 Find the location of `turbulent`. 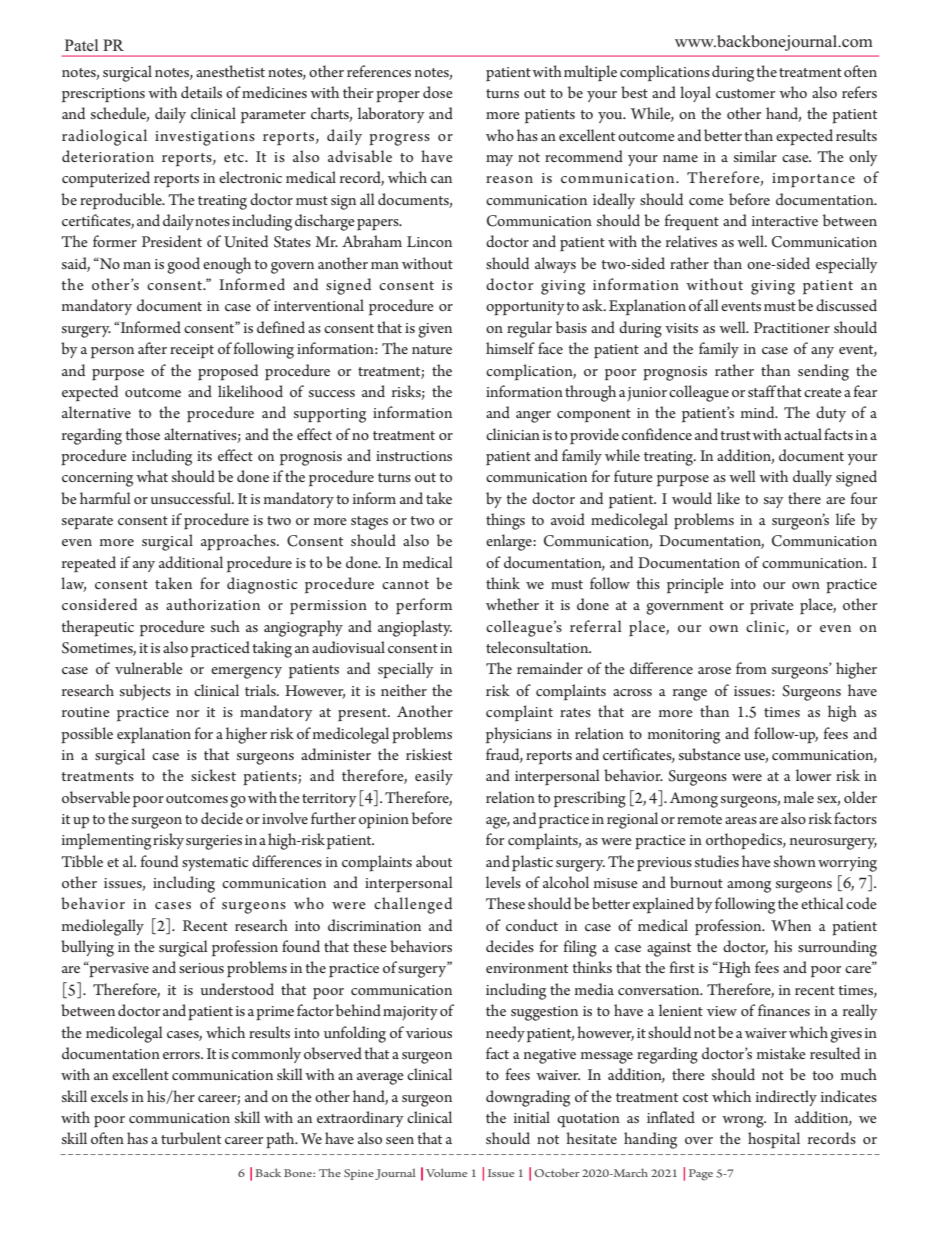

turbulent is located at coordinates (191, 1138).
